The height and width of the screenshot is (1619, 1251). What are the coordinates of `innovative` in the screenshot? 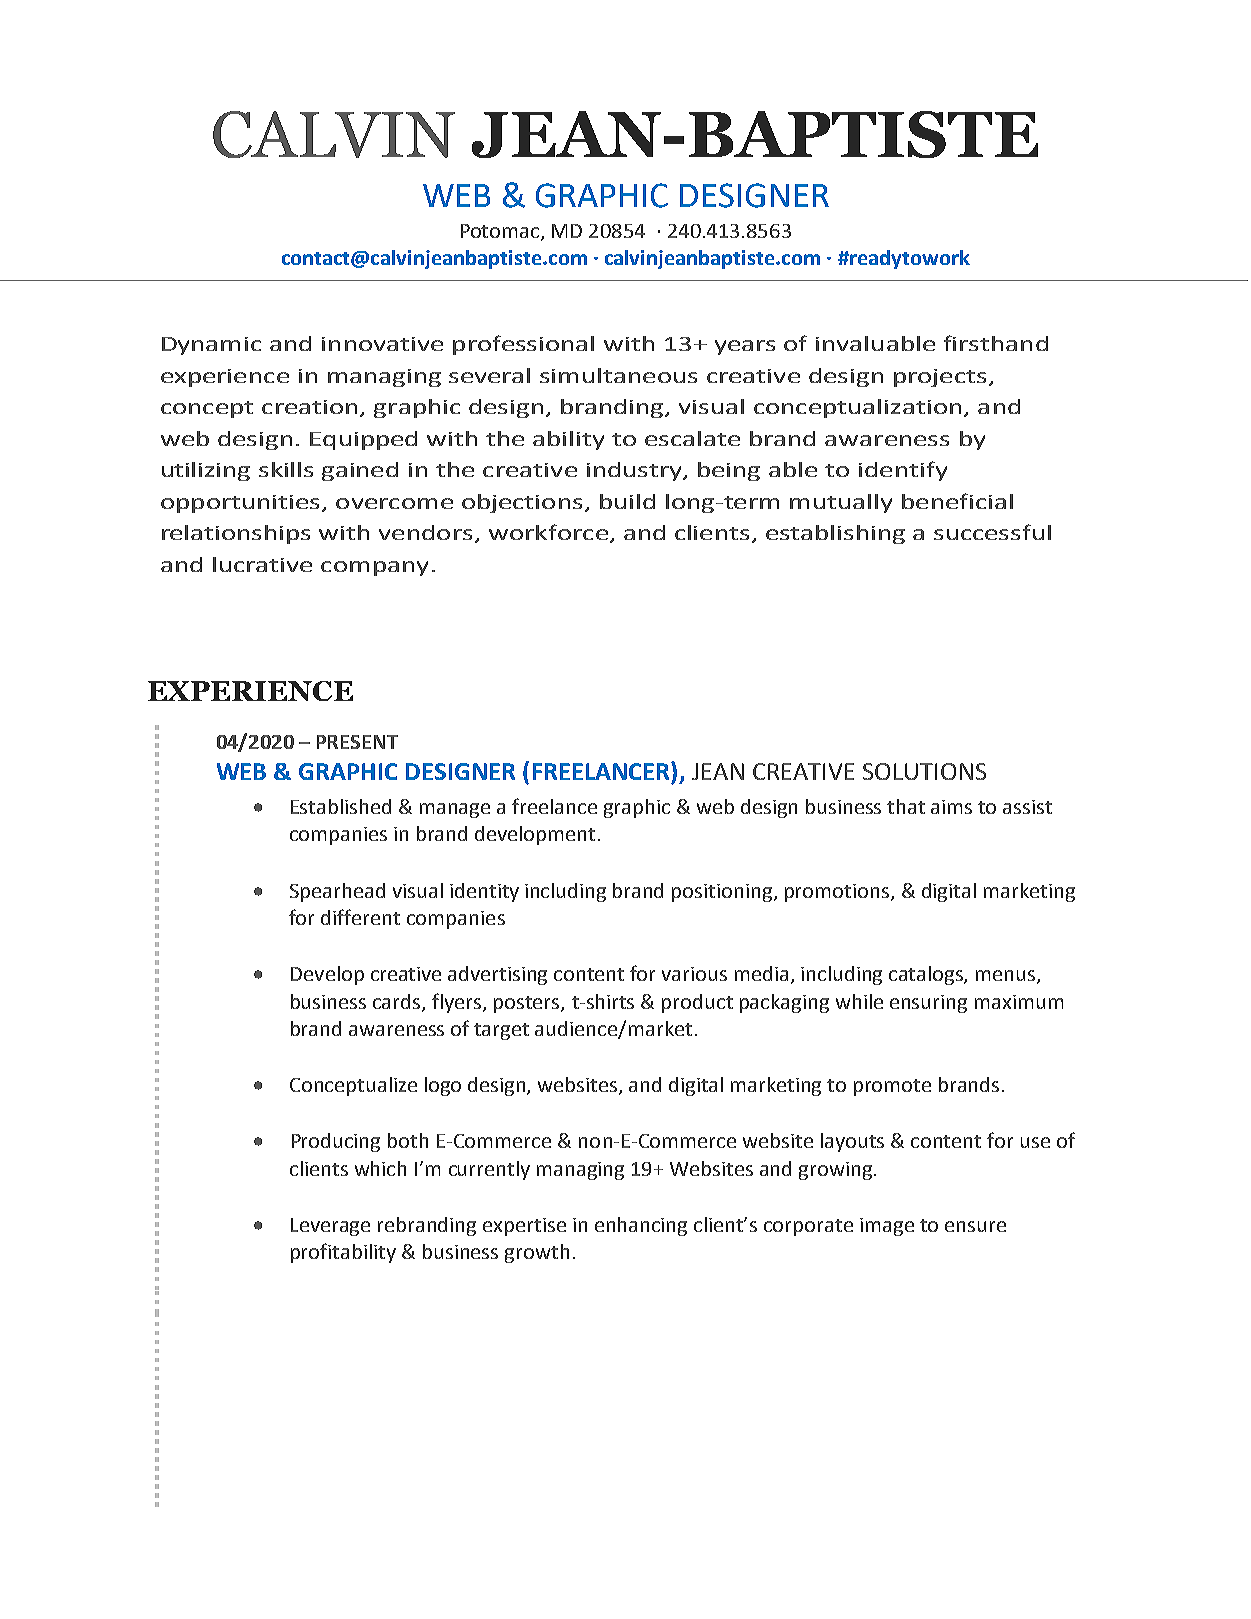 It's located at (382, 344).
